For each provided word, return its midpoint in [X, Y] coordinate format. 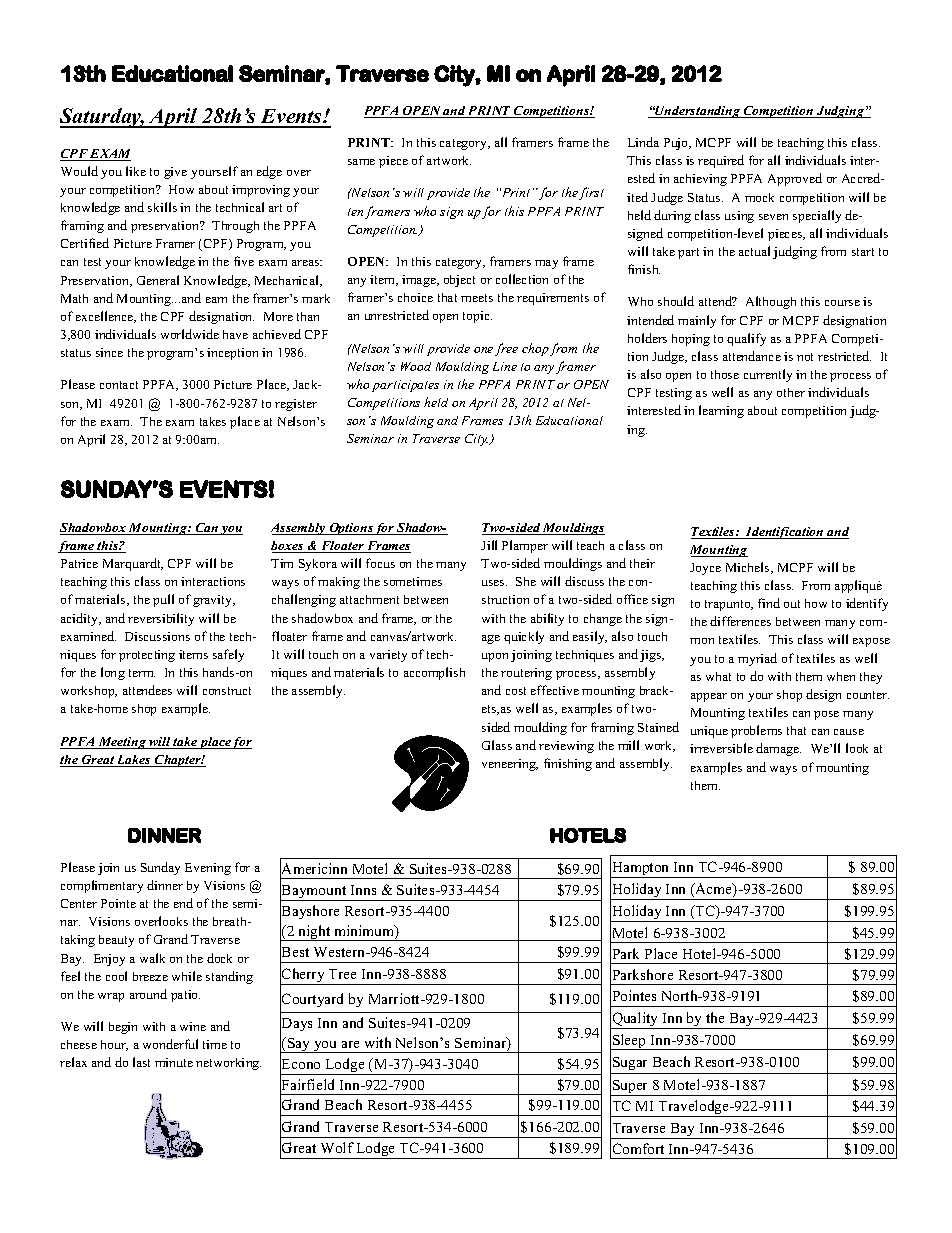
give [175, 173]
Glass [497, 745]
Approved [795, 179]
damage [778, 749]
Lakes [134, 761]
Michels [749, 568]
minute [174, 1062]
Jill [489, 545]
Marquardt [133, 564]
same [361, 162]
